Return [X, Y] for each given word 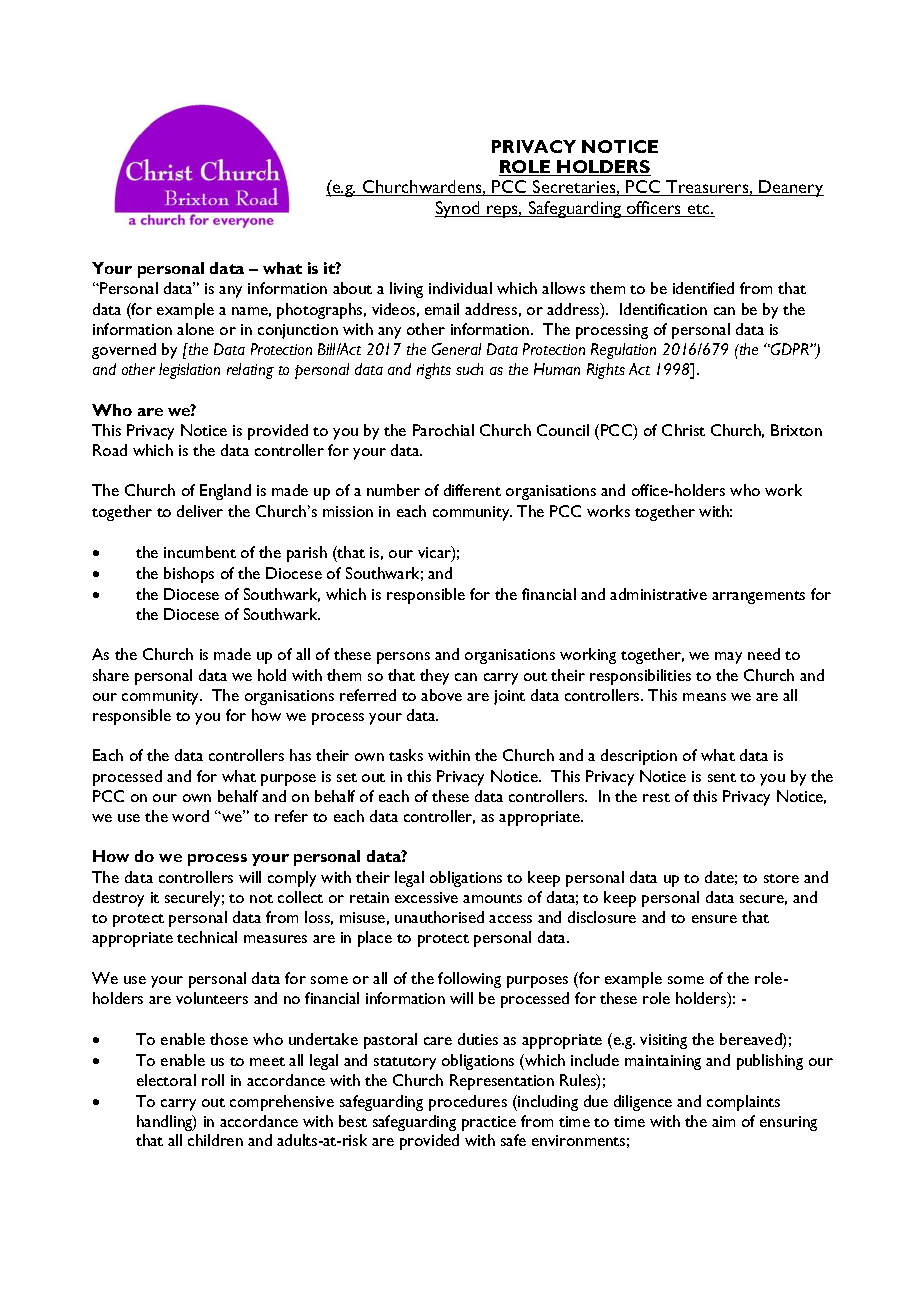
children [215, 1140]
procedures [468, 1103]
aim [723, 1121]
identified [703, 288]
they [434, 677]
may [728, 658]
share [111, 675]
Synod [458, 209]
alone [195, 329]
